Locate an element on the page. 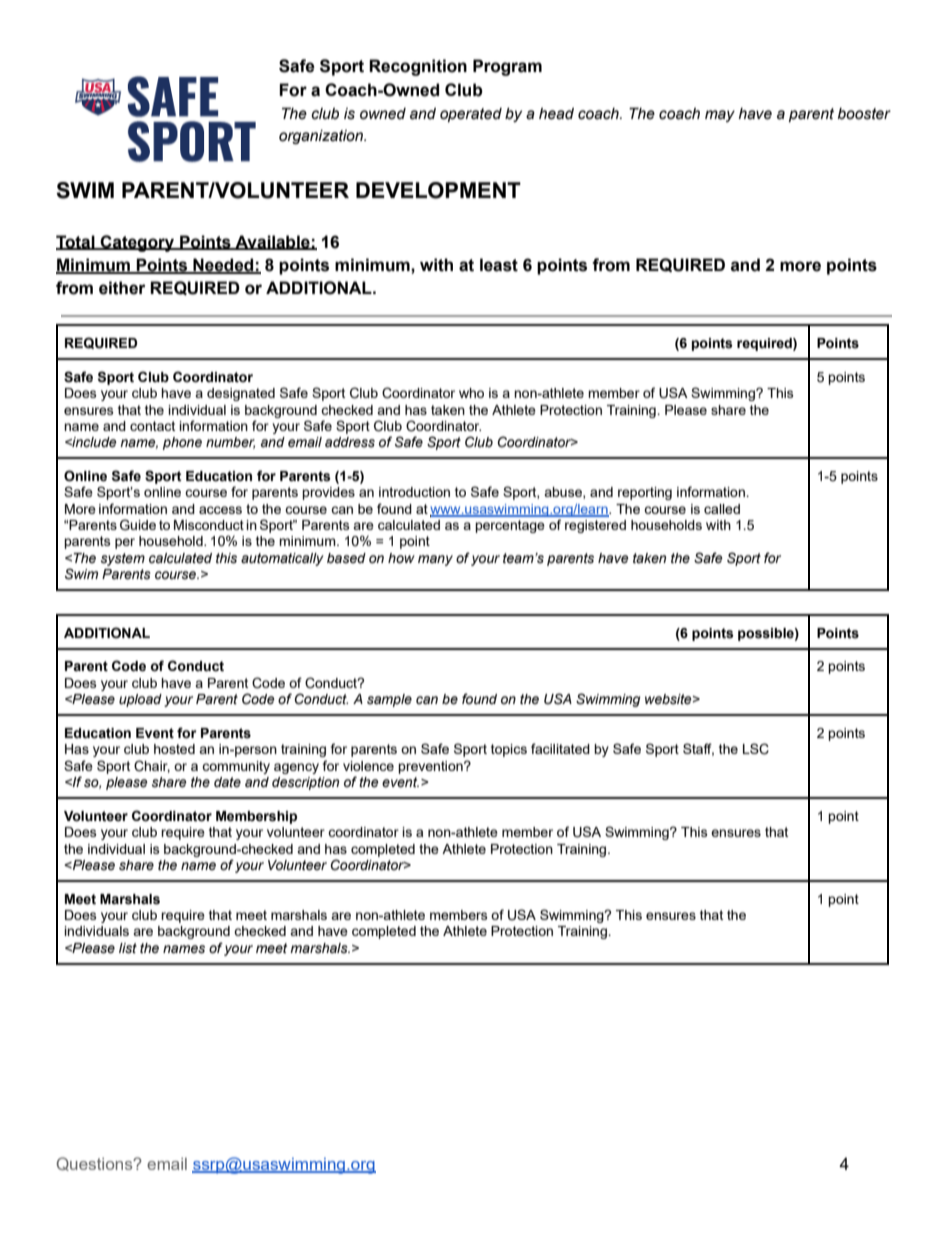 This image has height=1233, width=952. who is located at coordinates (471, 393).
